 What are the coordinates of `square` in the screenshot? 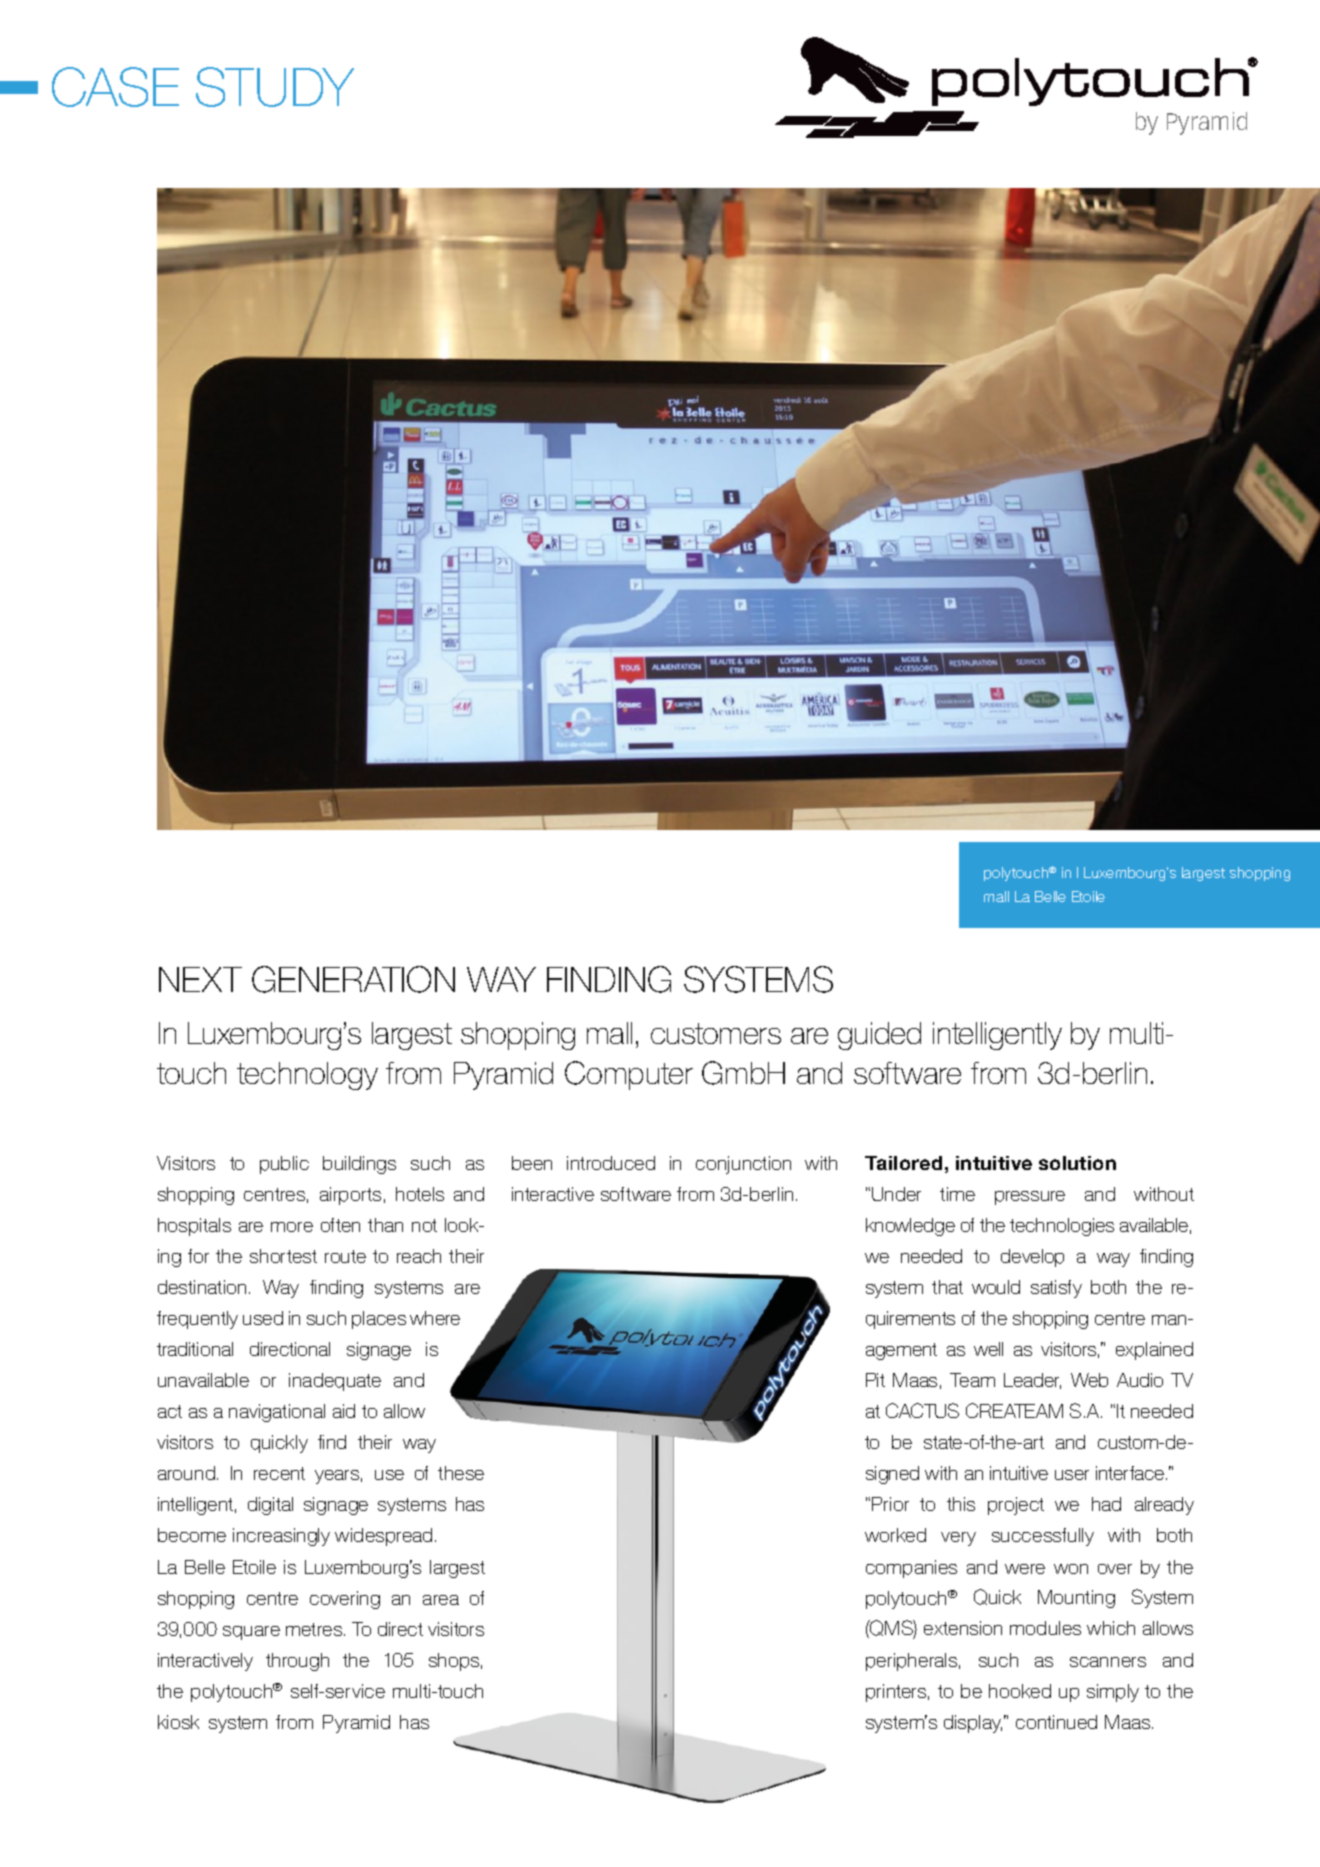 It's located at (251, 1633).
